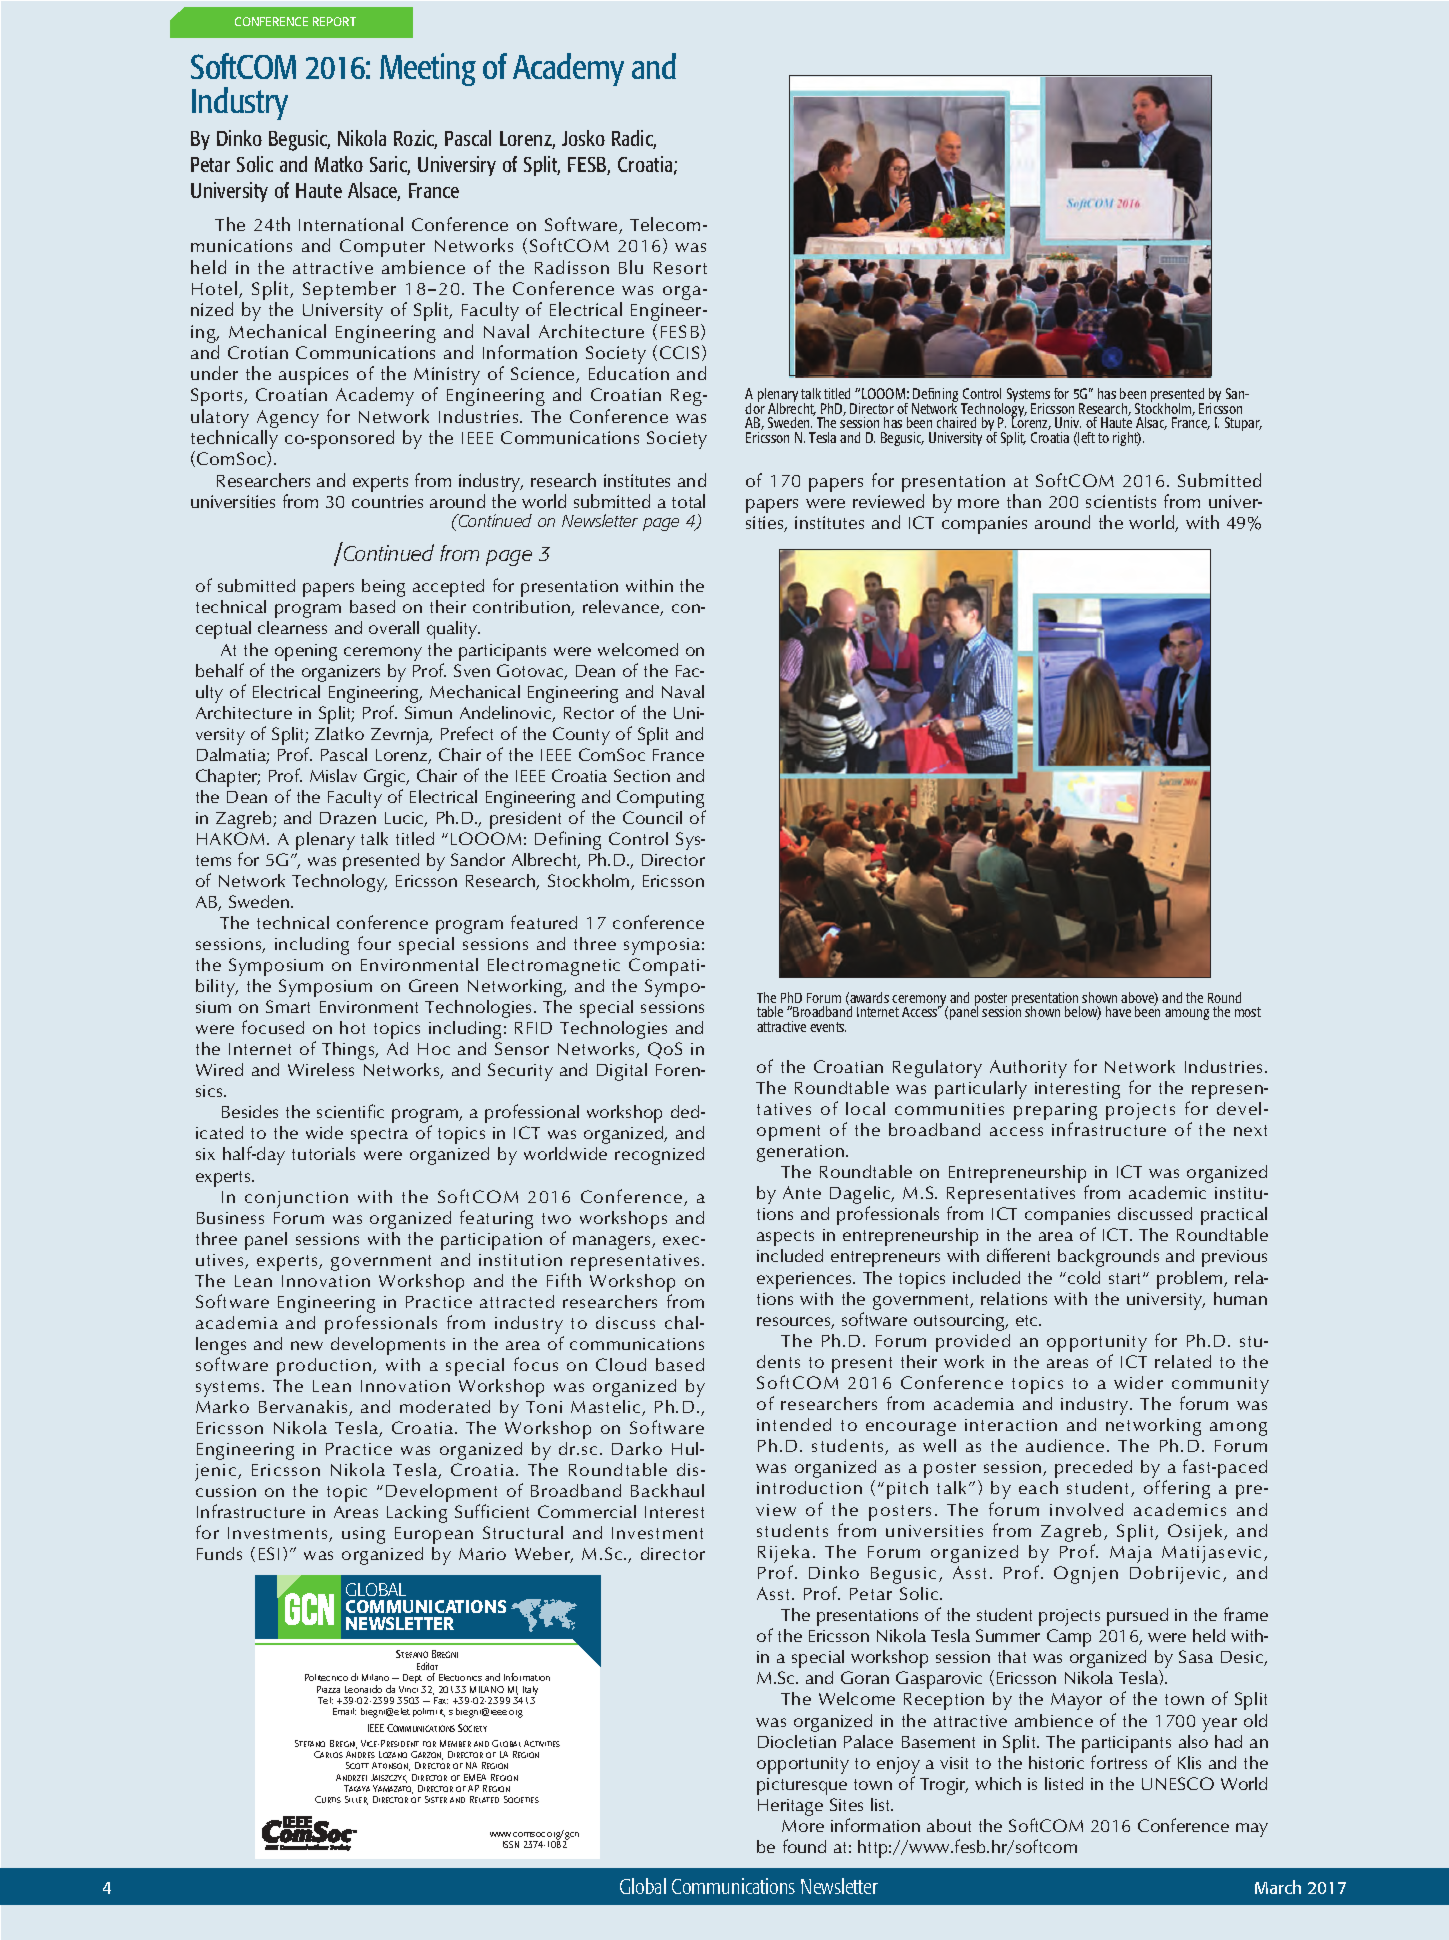  I want to click on Heritage, so click(790, 1807).
